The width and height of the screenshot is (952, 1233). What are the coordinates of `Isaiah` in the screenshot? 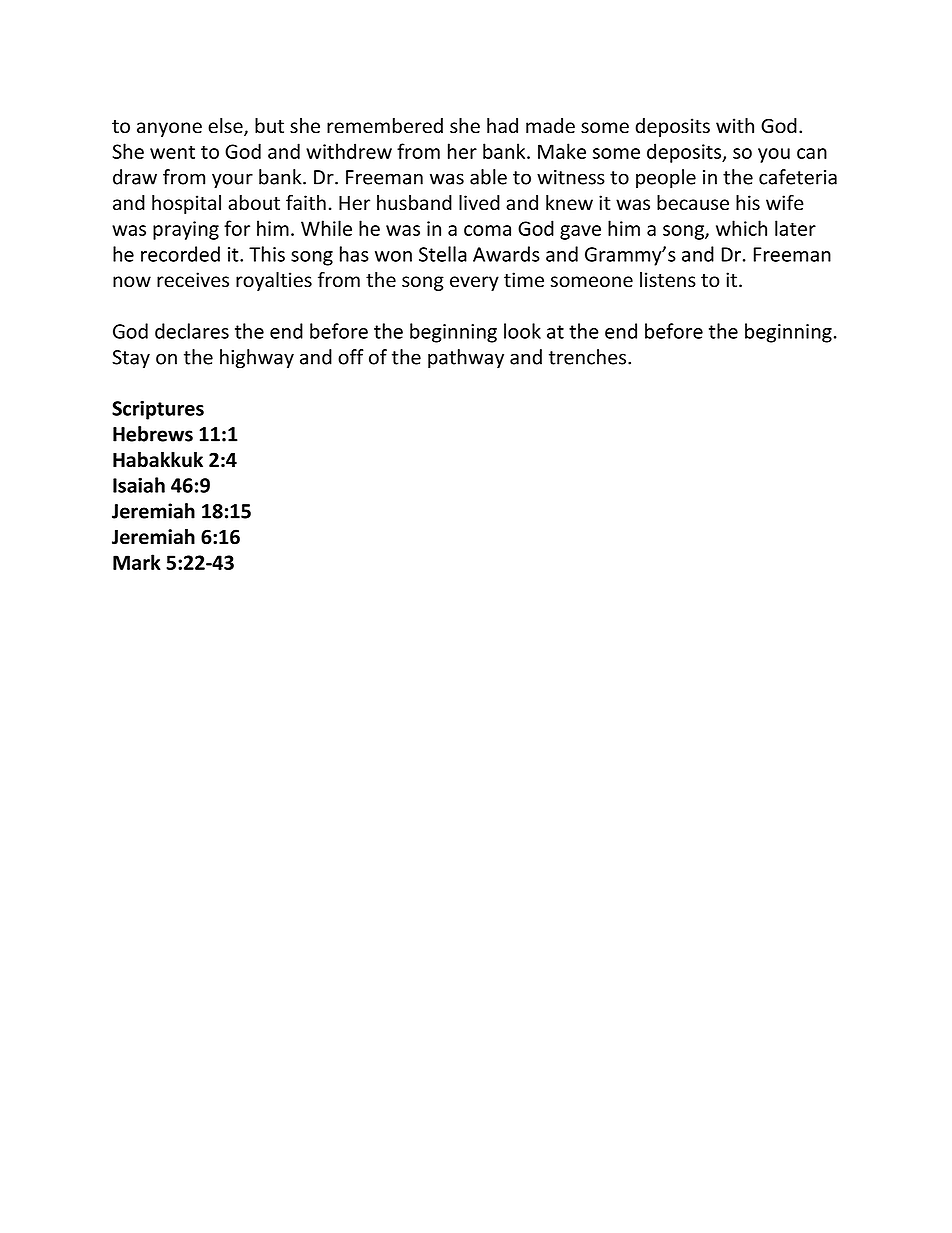 It's located at (139, 485).
